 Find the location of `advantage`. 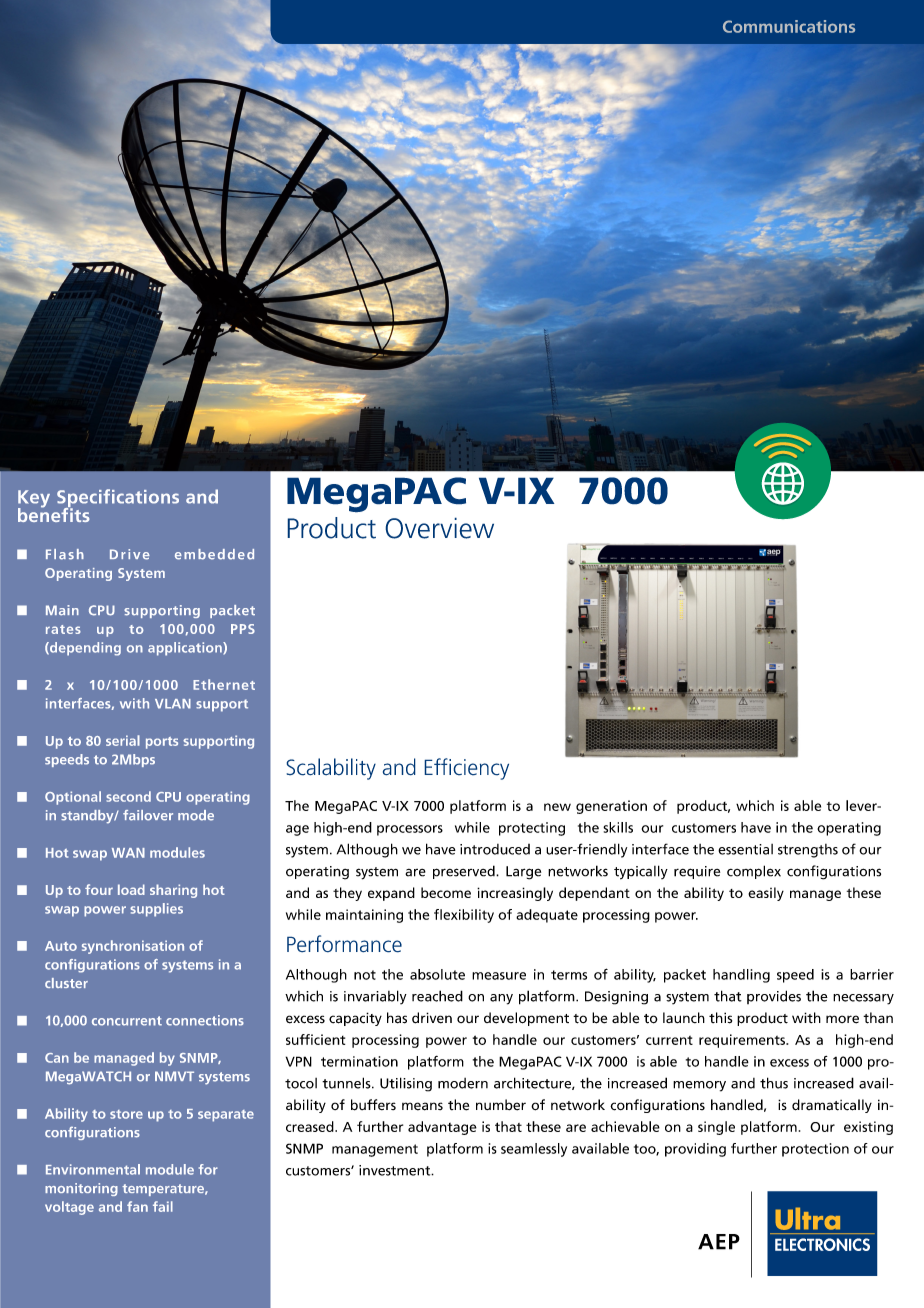

advantage is located at coordinates (442, 1128).
